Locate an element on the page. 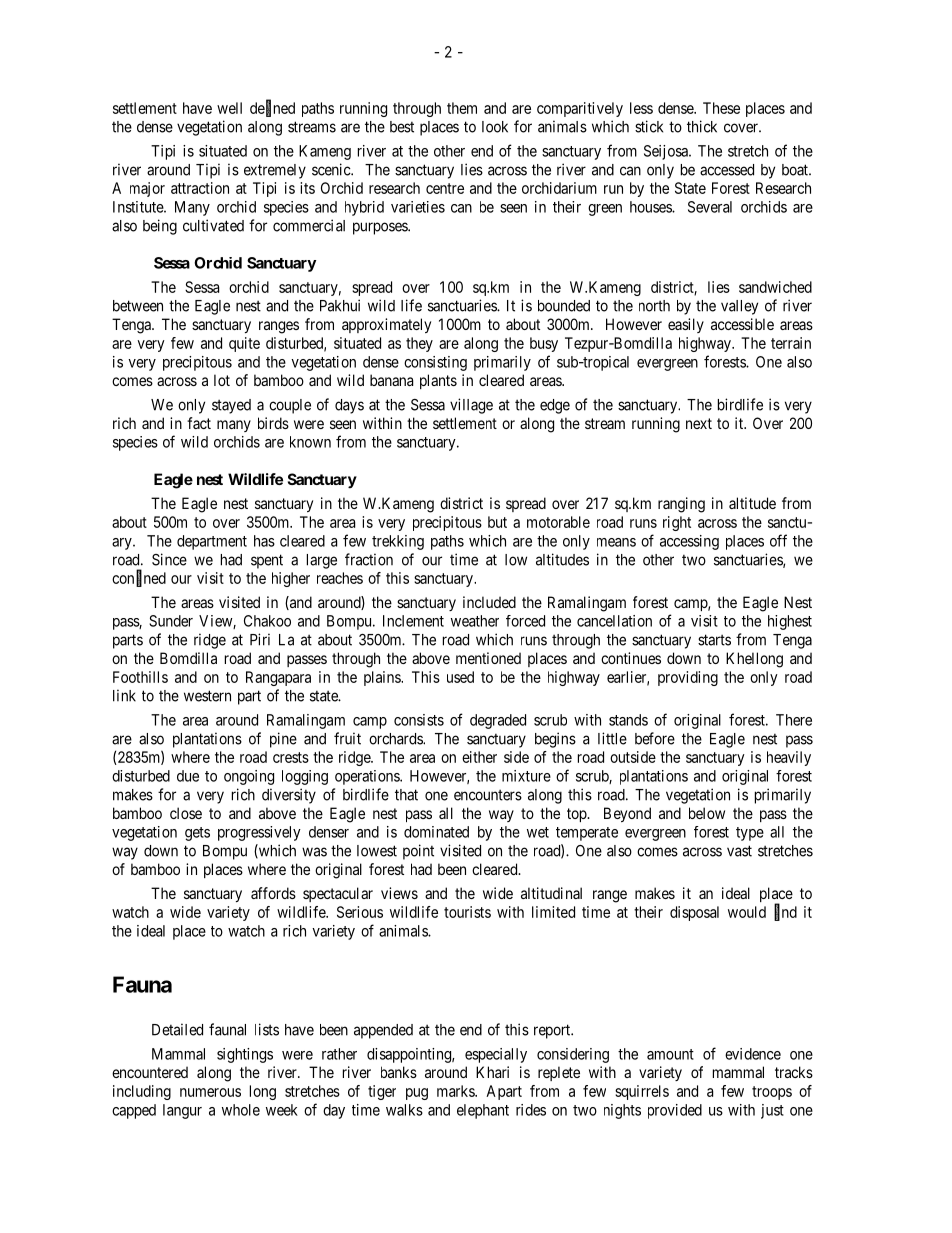  numerous is located at coordinates (210, 1092).
